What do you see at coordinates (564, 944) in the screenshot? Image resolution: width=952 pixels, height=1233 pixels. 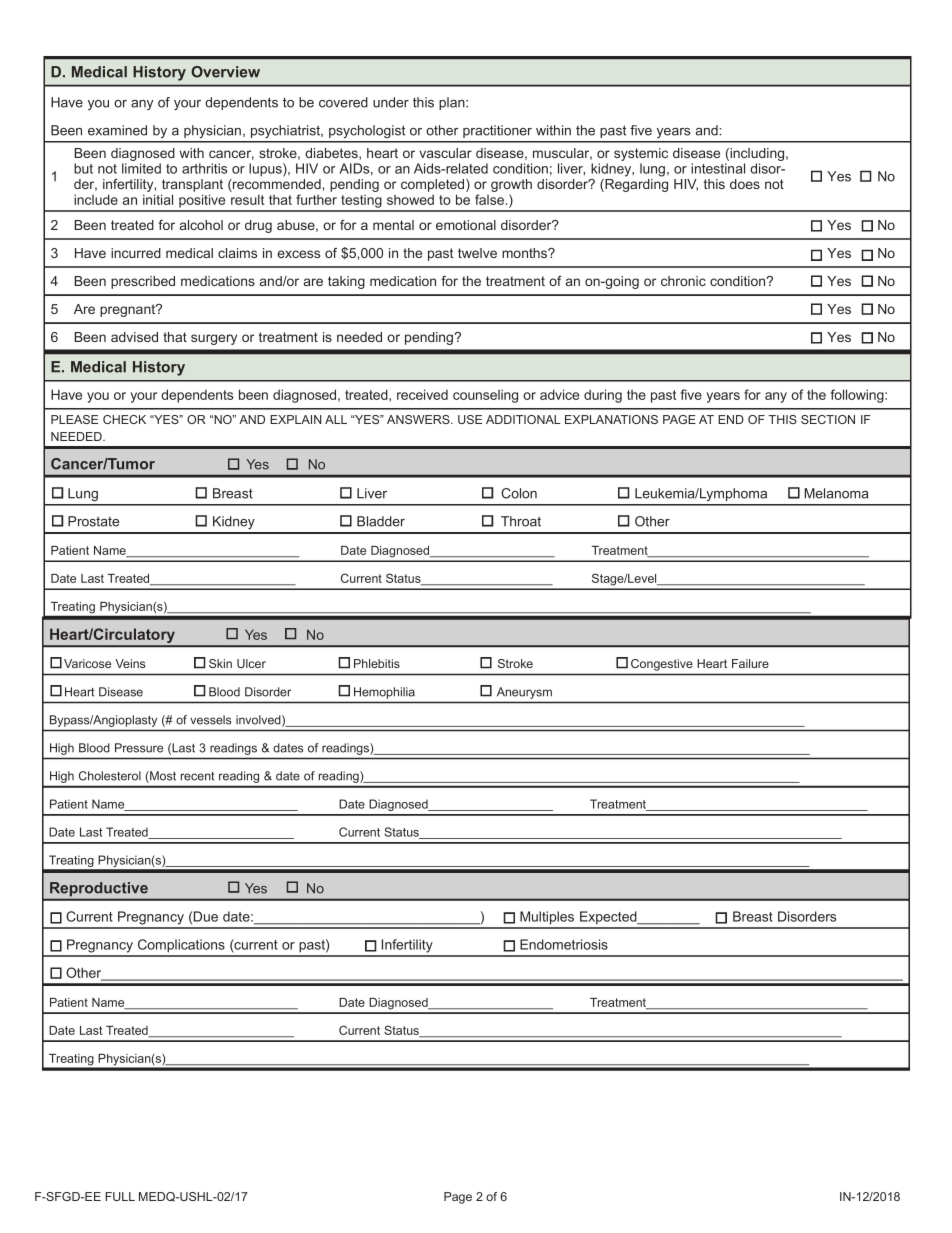 I see `Endometriosis` at bounding box center [564, 944].
